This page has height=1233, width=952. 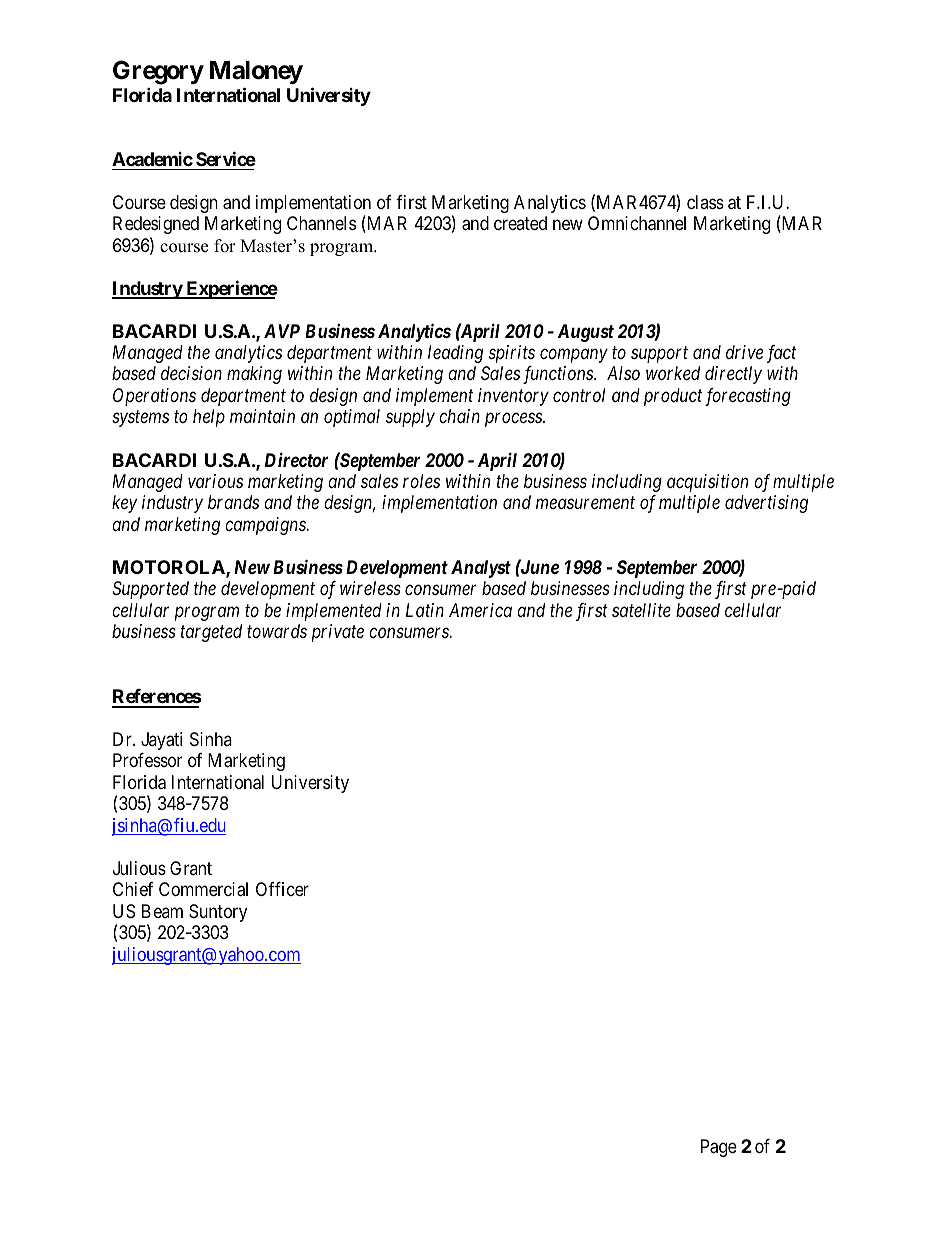 I want to click on class, so click(x=705, y=202).
